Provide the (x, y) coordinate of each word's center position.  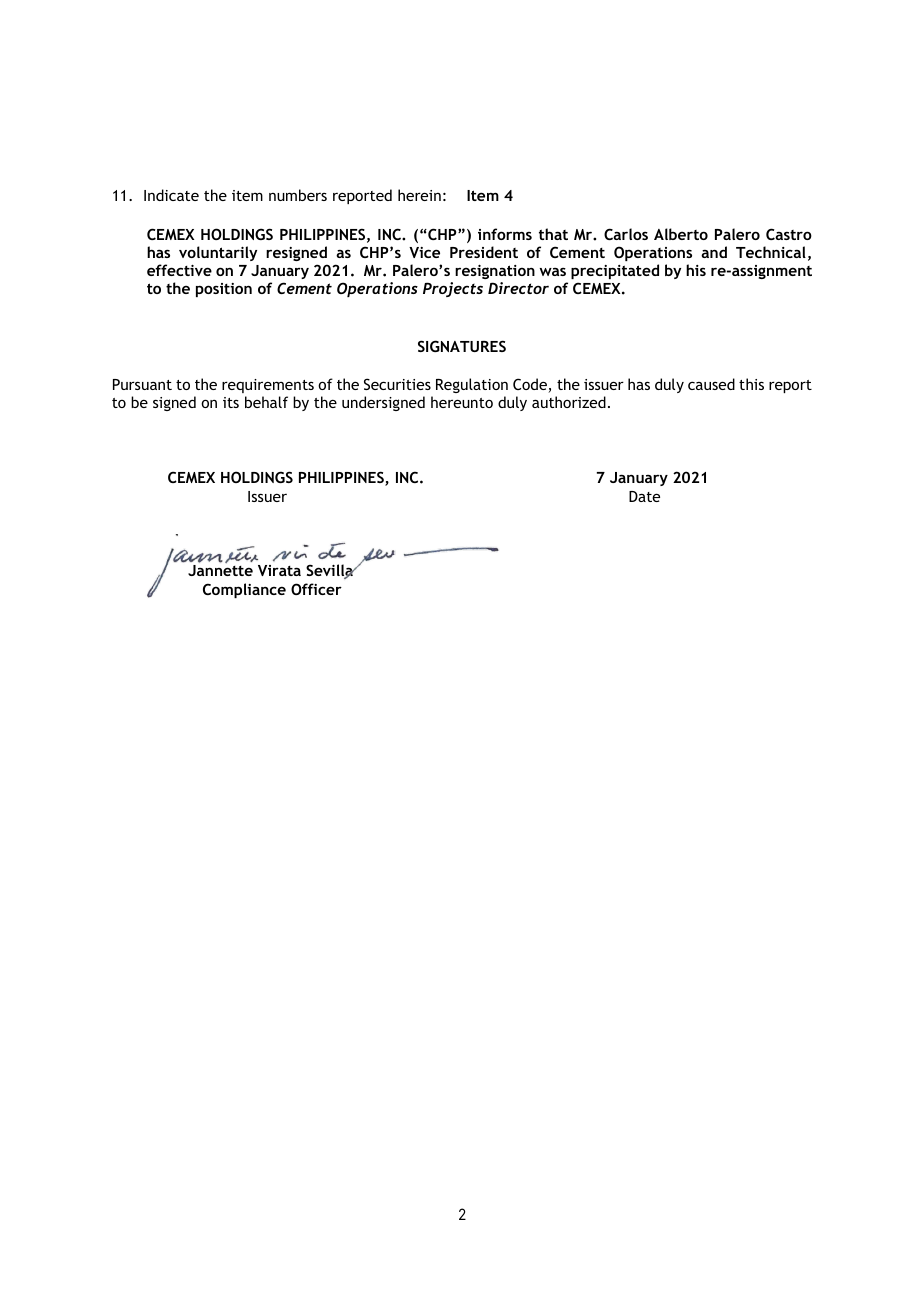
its (231, 402)
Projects (453, 289)
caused (711, 384)
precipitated (615, 271)
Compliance (244, 590)
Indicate (171, 195)
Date (644, 496)
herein (419, 195)
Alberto (681, 234)
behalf (266, 402)
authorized (569, 402)
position (224, 290)
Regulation (472, 385)
